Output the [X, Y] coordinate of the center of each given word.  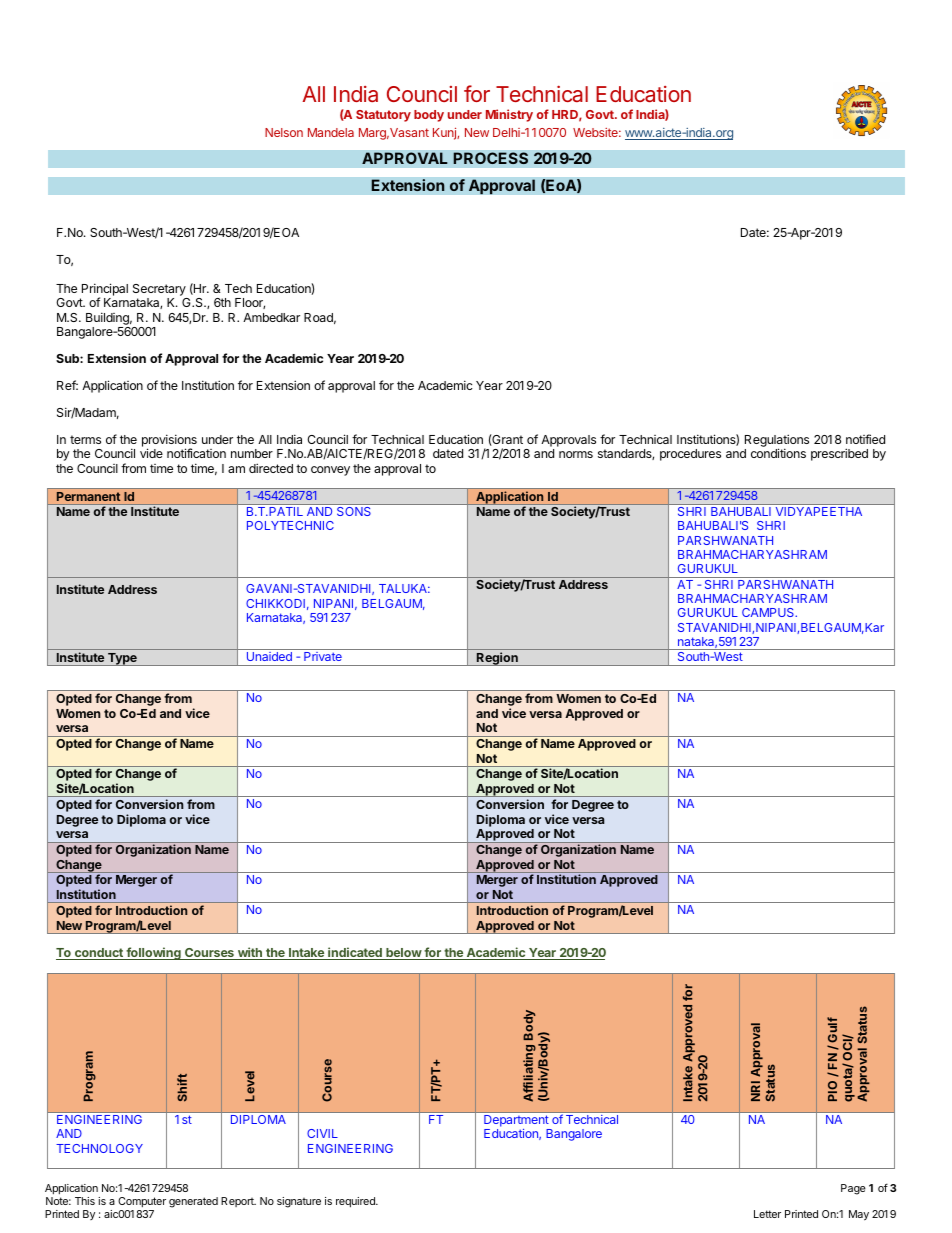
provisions [169, 441]
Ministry [509, 115]
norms [576, 454]
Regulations [777, 442]
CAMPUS [769, 612]
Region [497, 659]
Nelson [284, 132]
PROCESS [490, 158]
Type [122, 659]
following [153, 953]
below [403, 954]
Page [853, 1189]
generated [193, 1202]
